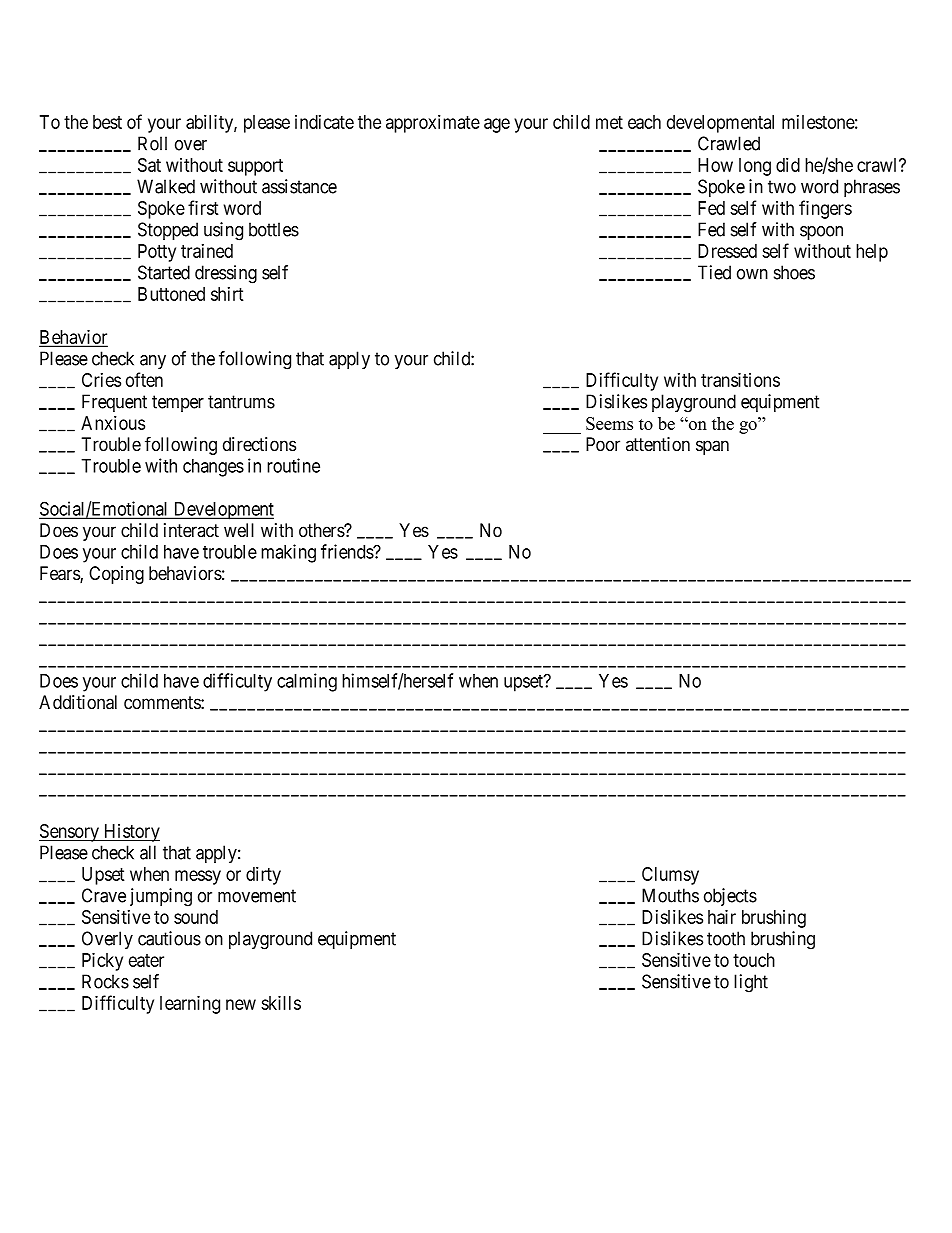 This screenshot has width=952, height=1233. Describe the element at coordinates (788, 164) in the screenshot. I see `did` at that location.
